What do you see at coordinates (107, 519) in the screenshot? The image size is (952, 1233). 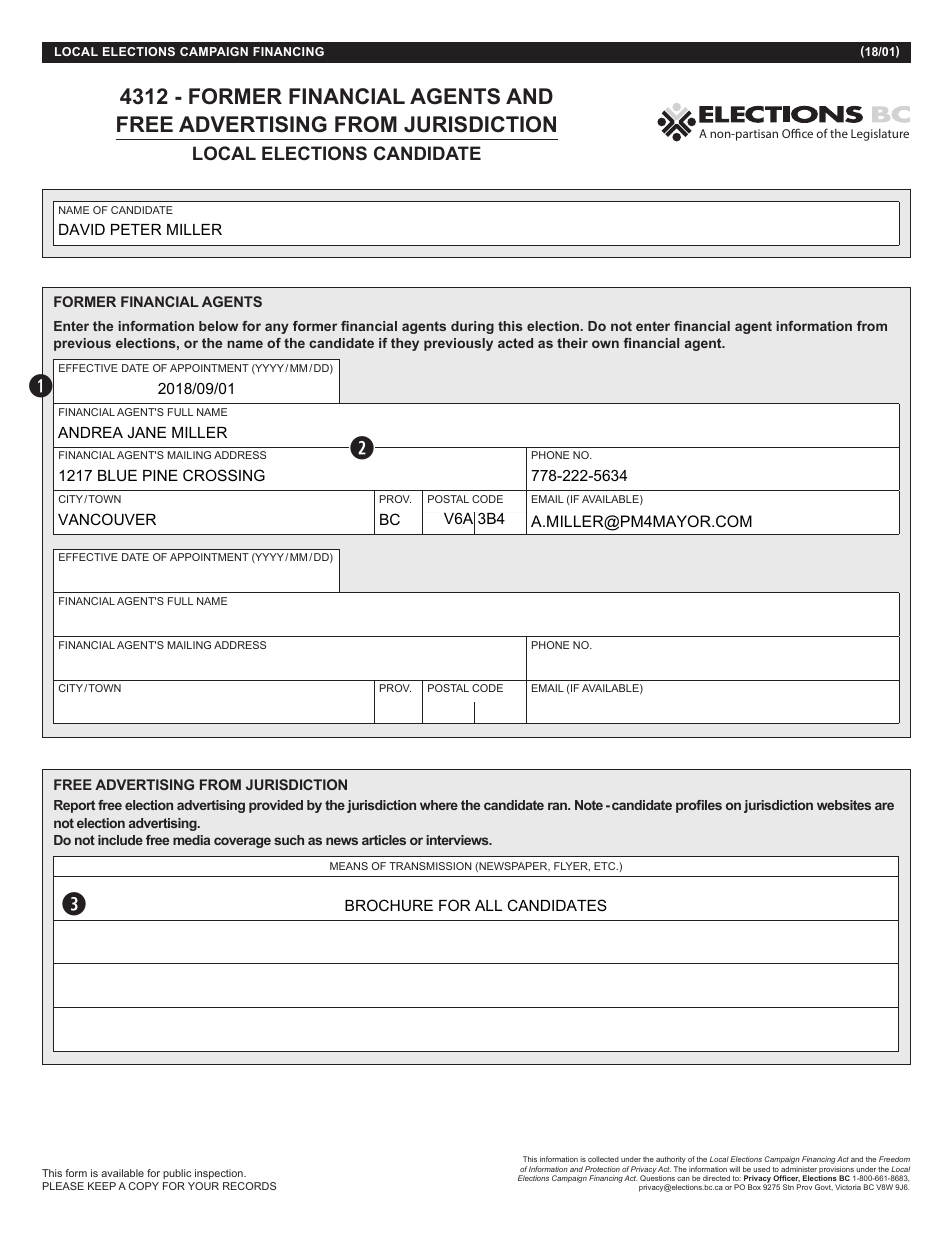 I see `VANCOUVER` at bounding box center [107, 519].
